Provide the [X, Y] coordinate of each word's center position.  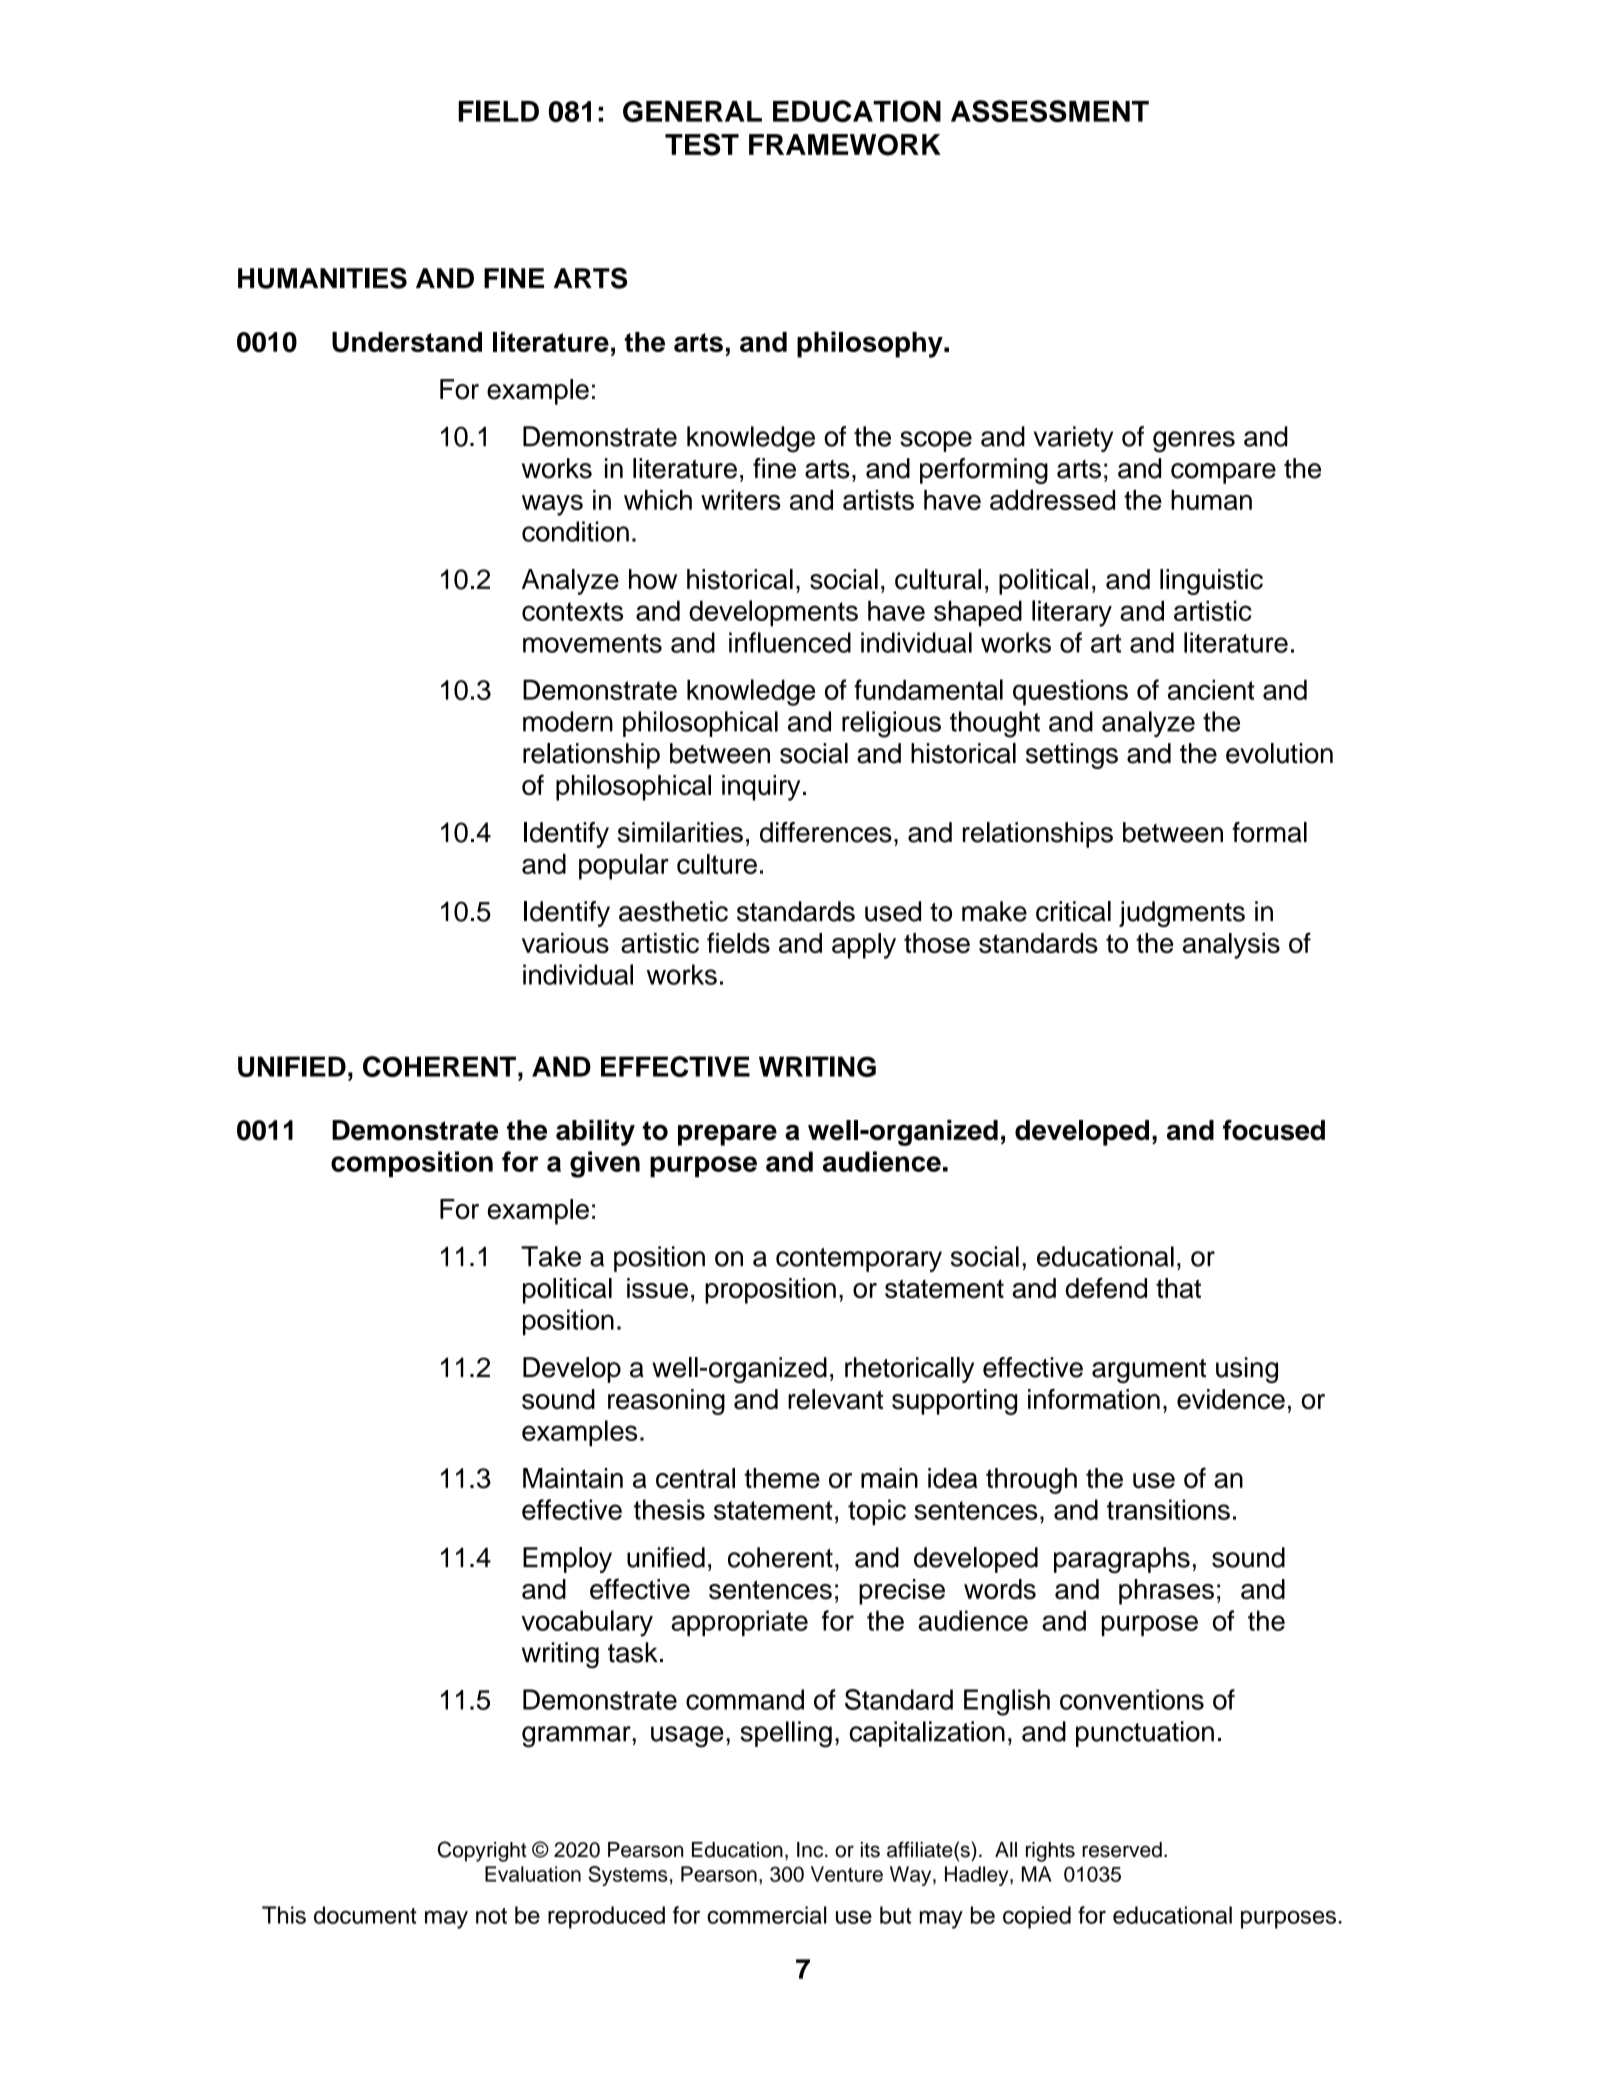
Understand [407, 342]
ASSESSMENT [1050, 111]
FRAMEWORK [845, 145]
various [565, 943]
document [365, 1915]
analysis [1231, 946]
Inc [811, 1850]
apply [864, 946]
